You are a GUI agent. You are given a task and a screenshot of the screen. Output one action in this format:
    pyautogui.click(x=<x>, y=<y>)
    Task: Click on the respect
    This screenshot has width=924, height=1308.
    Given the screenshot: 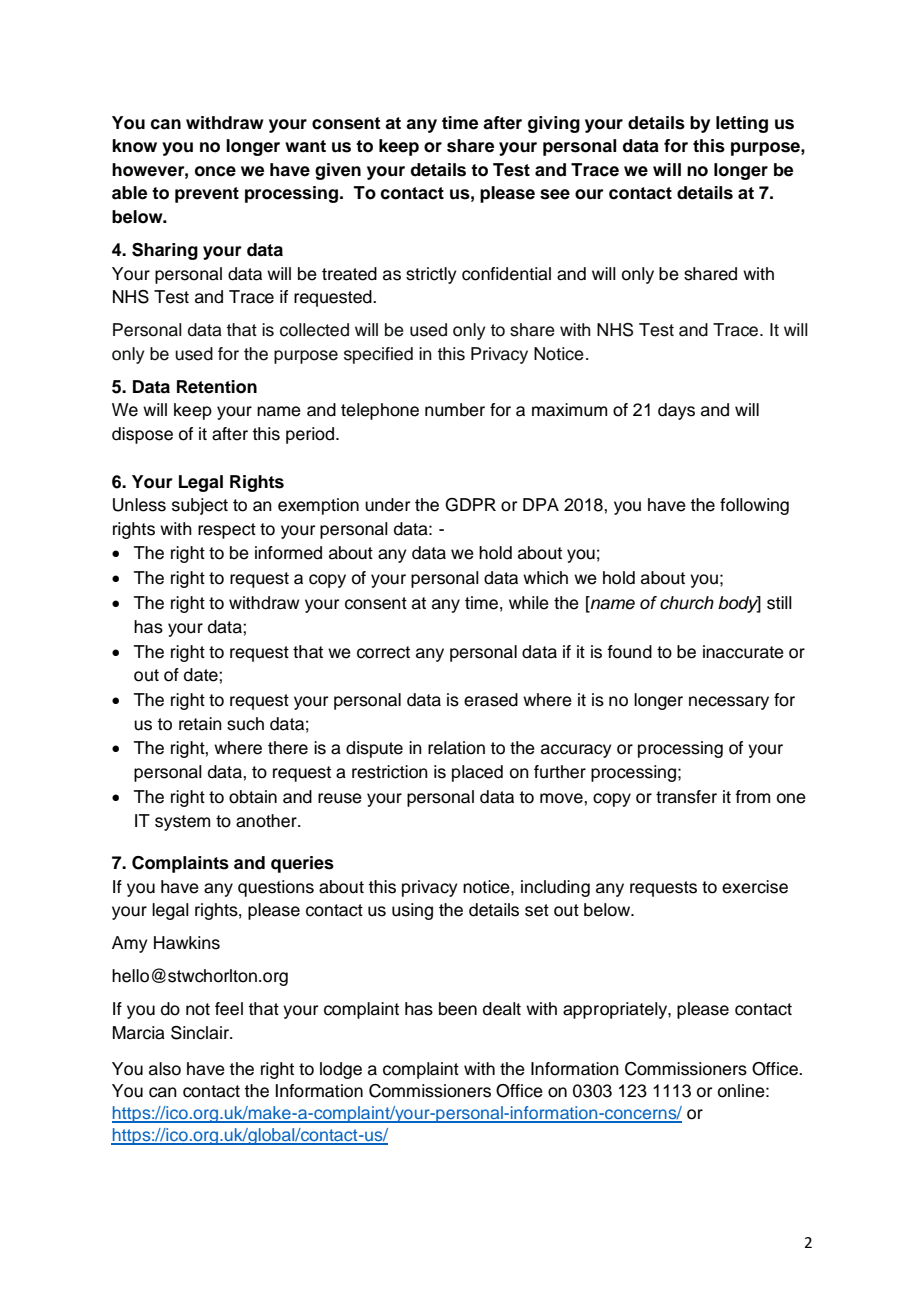 What is the action you would take?
    pyautogui.click(x=227, y=531)
